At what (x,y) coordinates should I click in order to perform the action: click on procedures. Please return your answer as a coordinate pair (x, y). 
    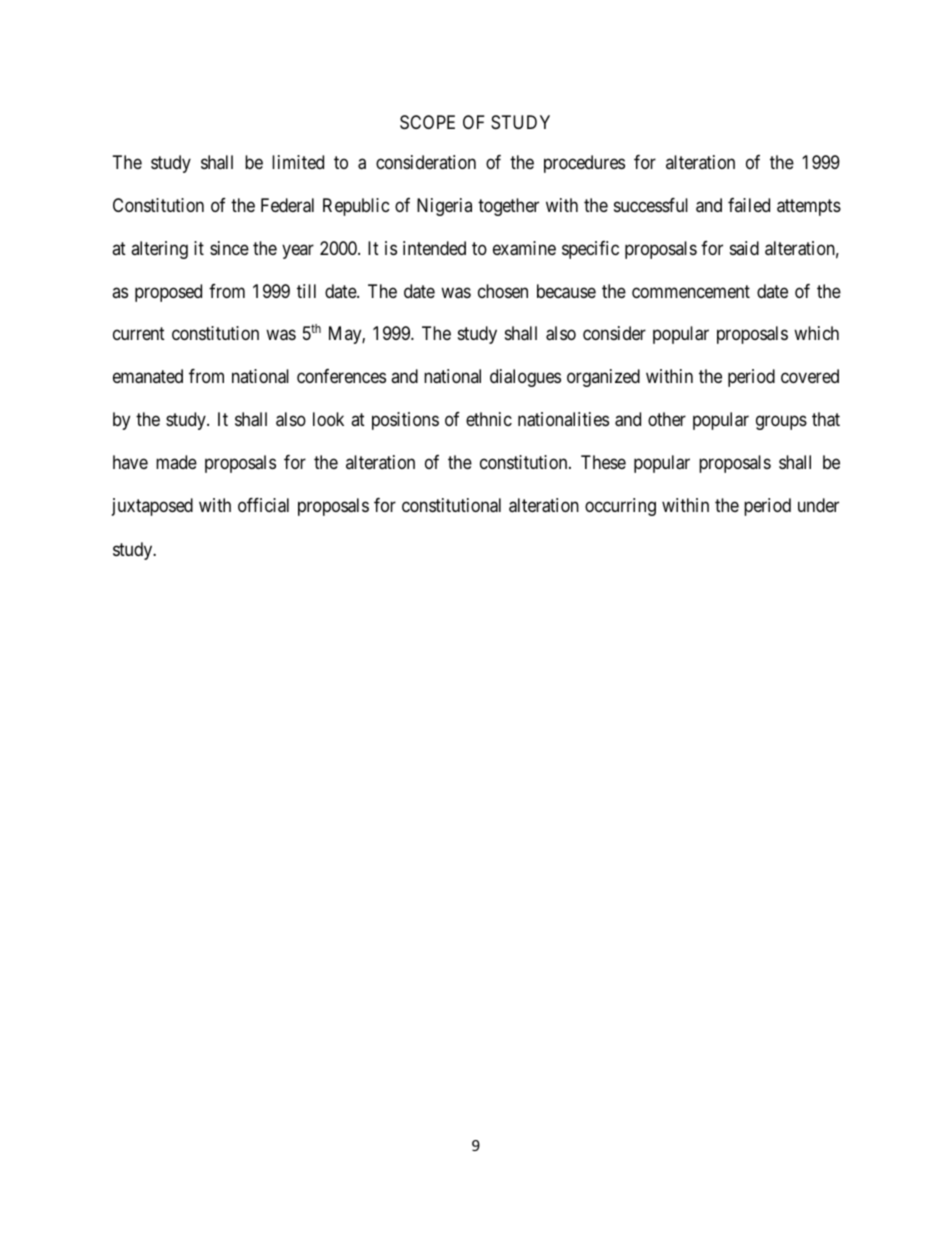
    Looking at the image, I should click on (584, 164).
